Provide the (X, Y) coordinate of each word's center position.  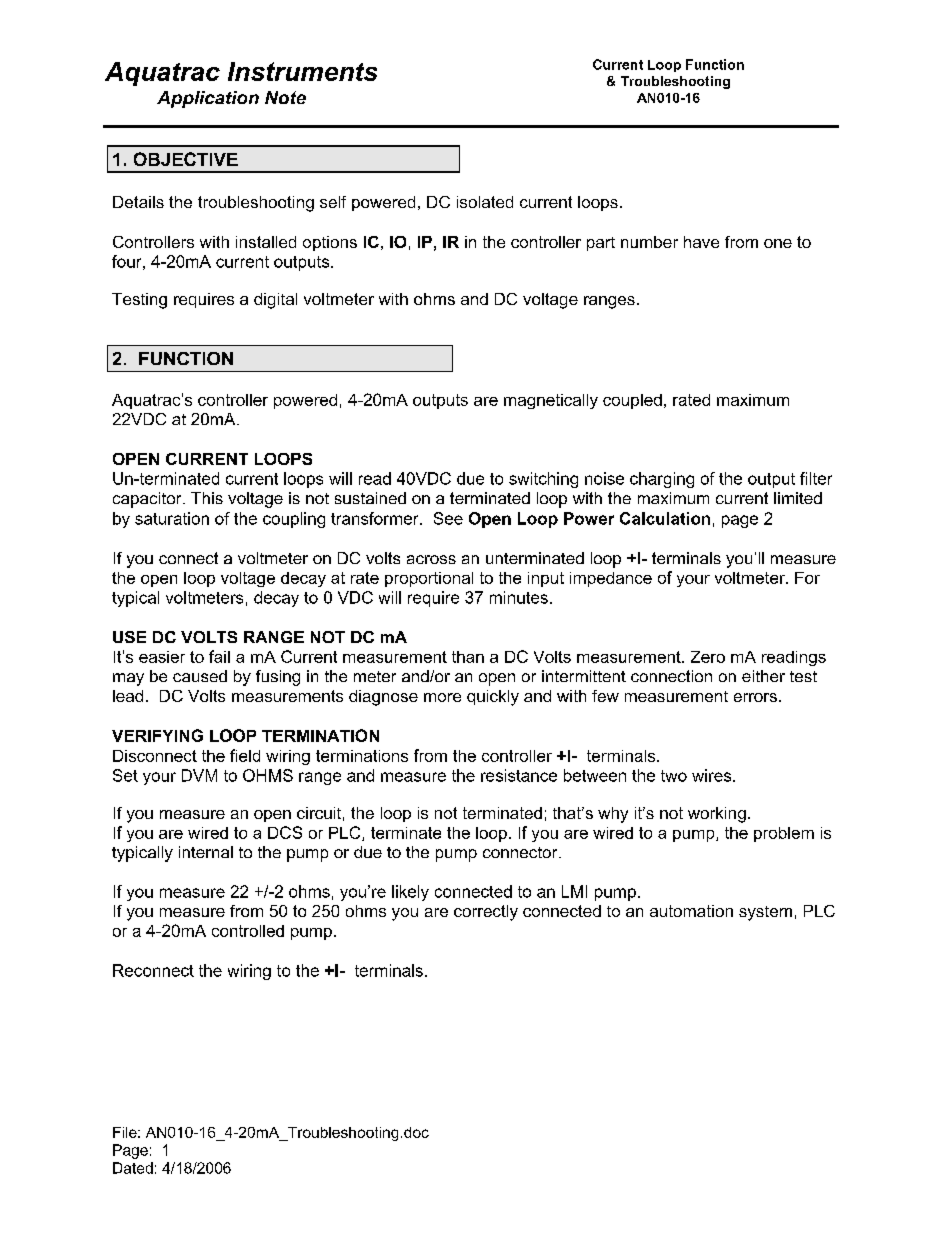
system (765, 913)
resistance (519, 775)
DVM (199, 775)
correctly (486, 913)
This (207, 498)
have (701, 242)
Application (208, 99)
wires (713, 775)
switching (543, 480)
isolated (485, 202)
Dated (133, 1168)
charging (662, 480)
